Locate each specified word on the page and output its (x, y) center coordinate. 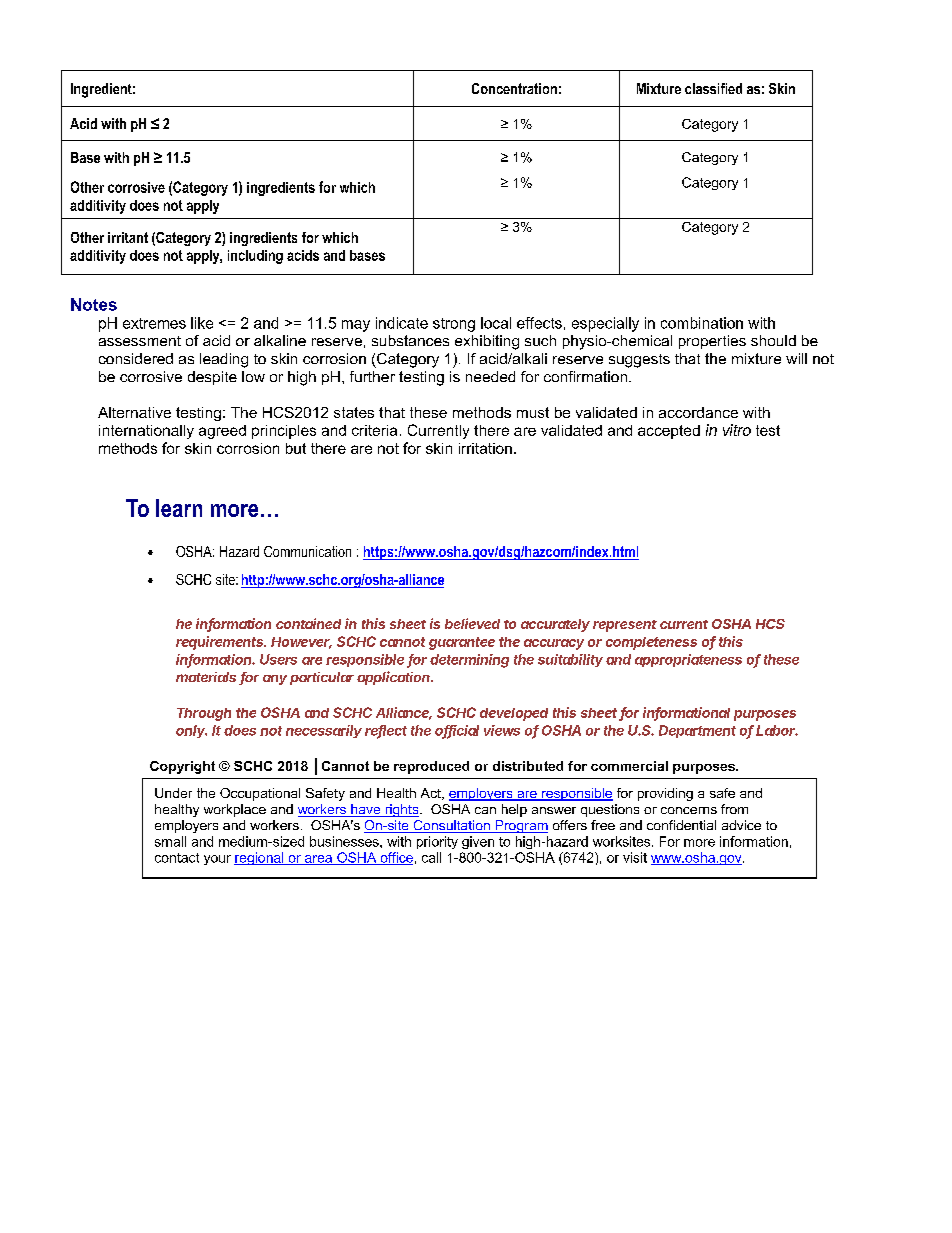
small (170, 841)
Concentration (514, 88)
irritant (128, 237)
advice (741, 825)
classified (713, 88)
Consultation (451, 826)
